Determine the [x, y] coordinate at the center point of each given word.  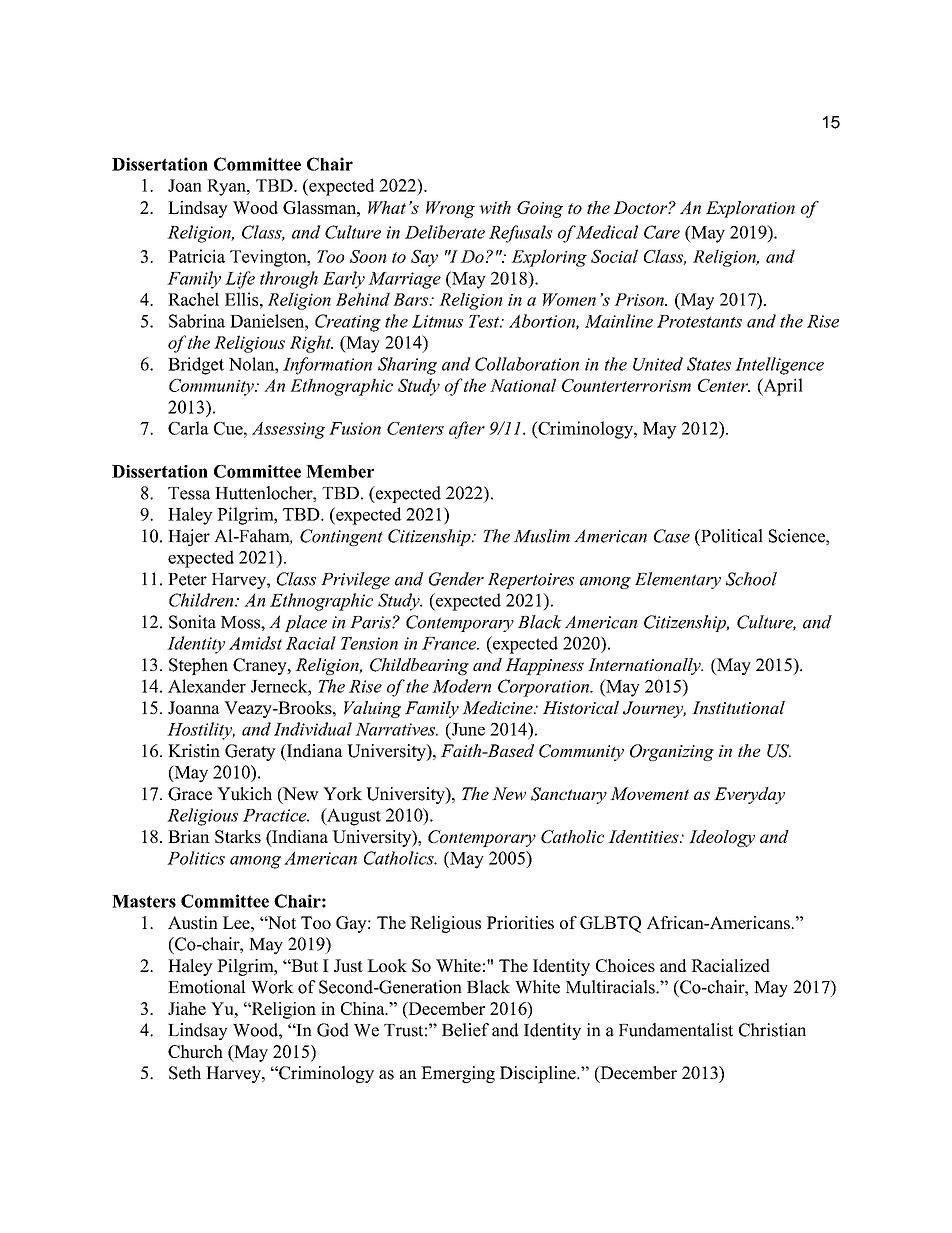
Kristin [194, 751]
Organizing [672, 752]
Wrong [450, 209]
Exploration [750, 209]
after [467, 430]
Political [731, 536]
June [467, 730]
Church [195, 1051]
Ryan [227, 187]
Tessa [189, 493]
